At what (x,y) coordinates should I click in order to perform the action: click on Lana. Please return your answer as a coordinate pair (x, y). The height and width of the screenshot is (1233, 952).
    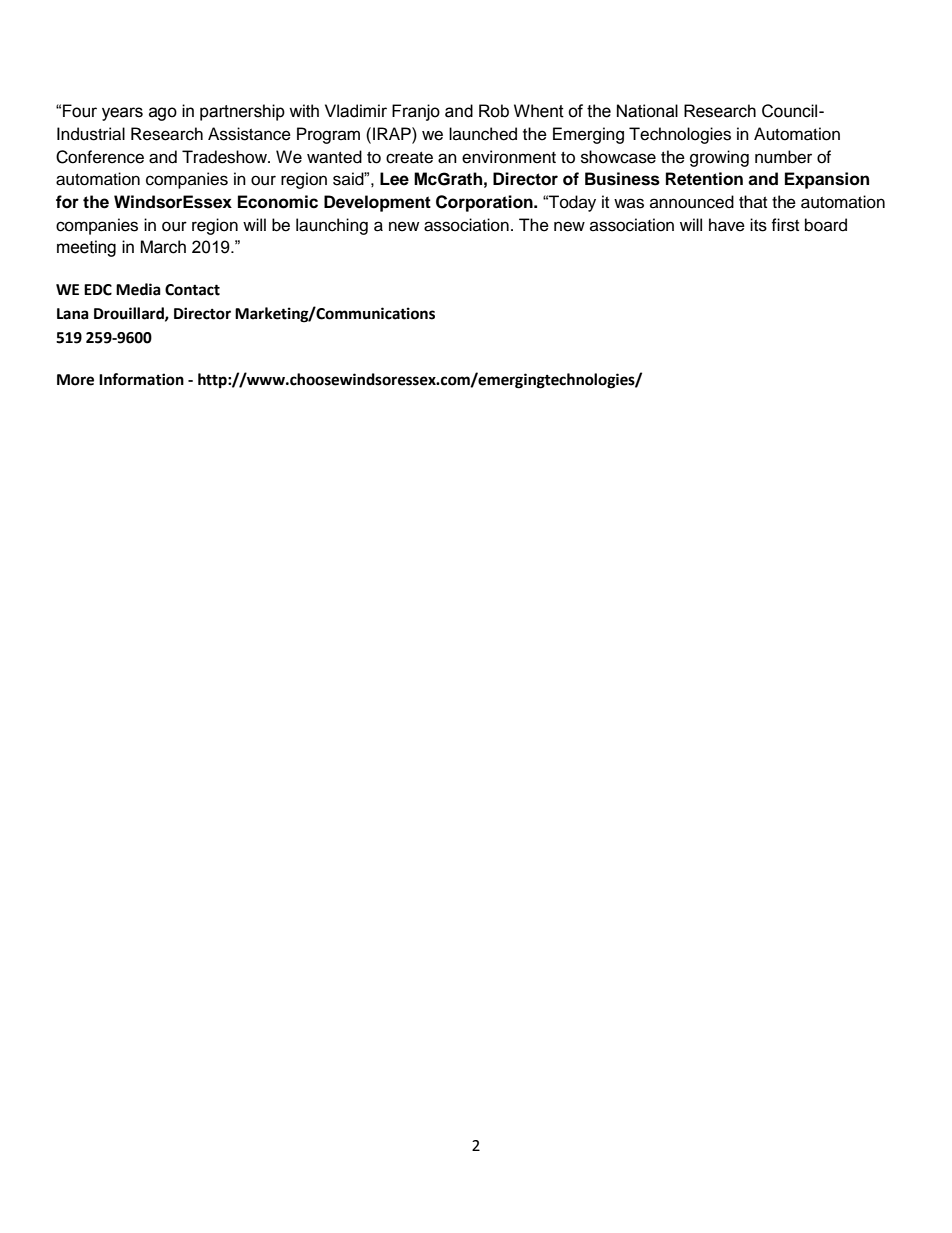
    Looking at the image, I should click on (73, 314).
